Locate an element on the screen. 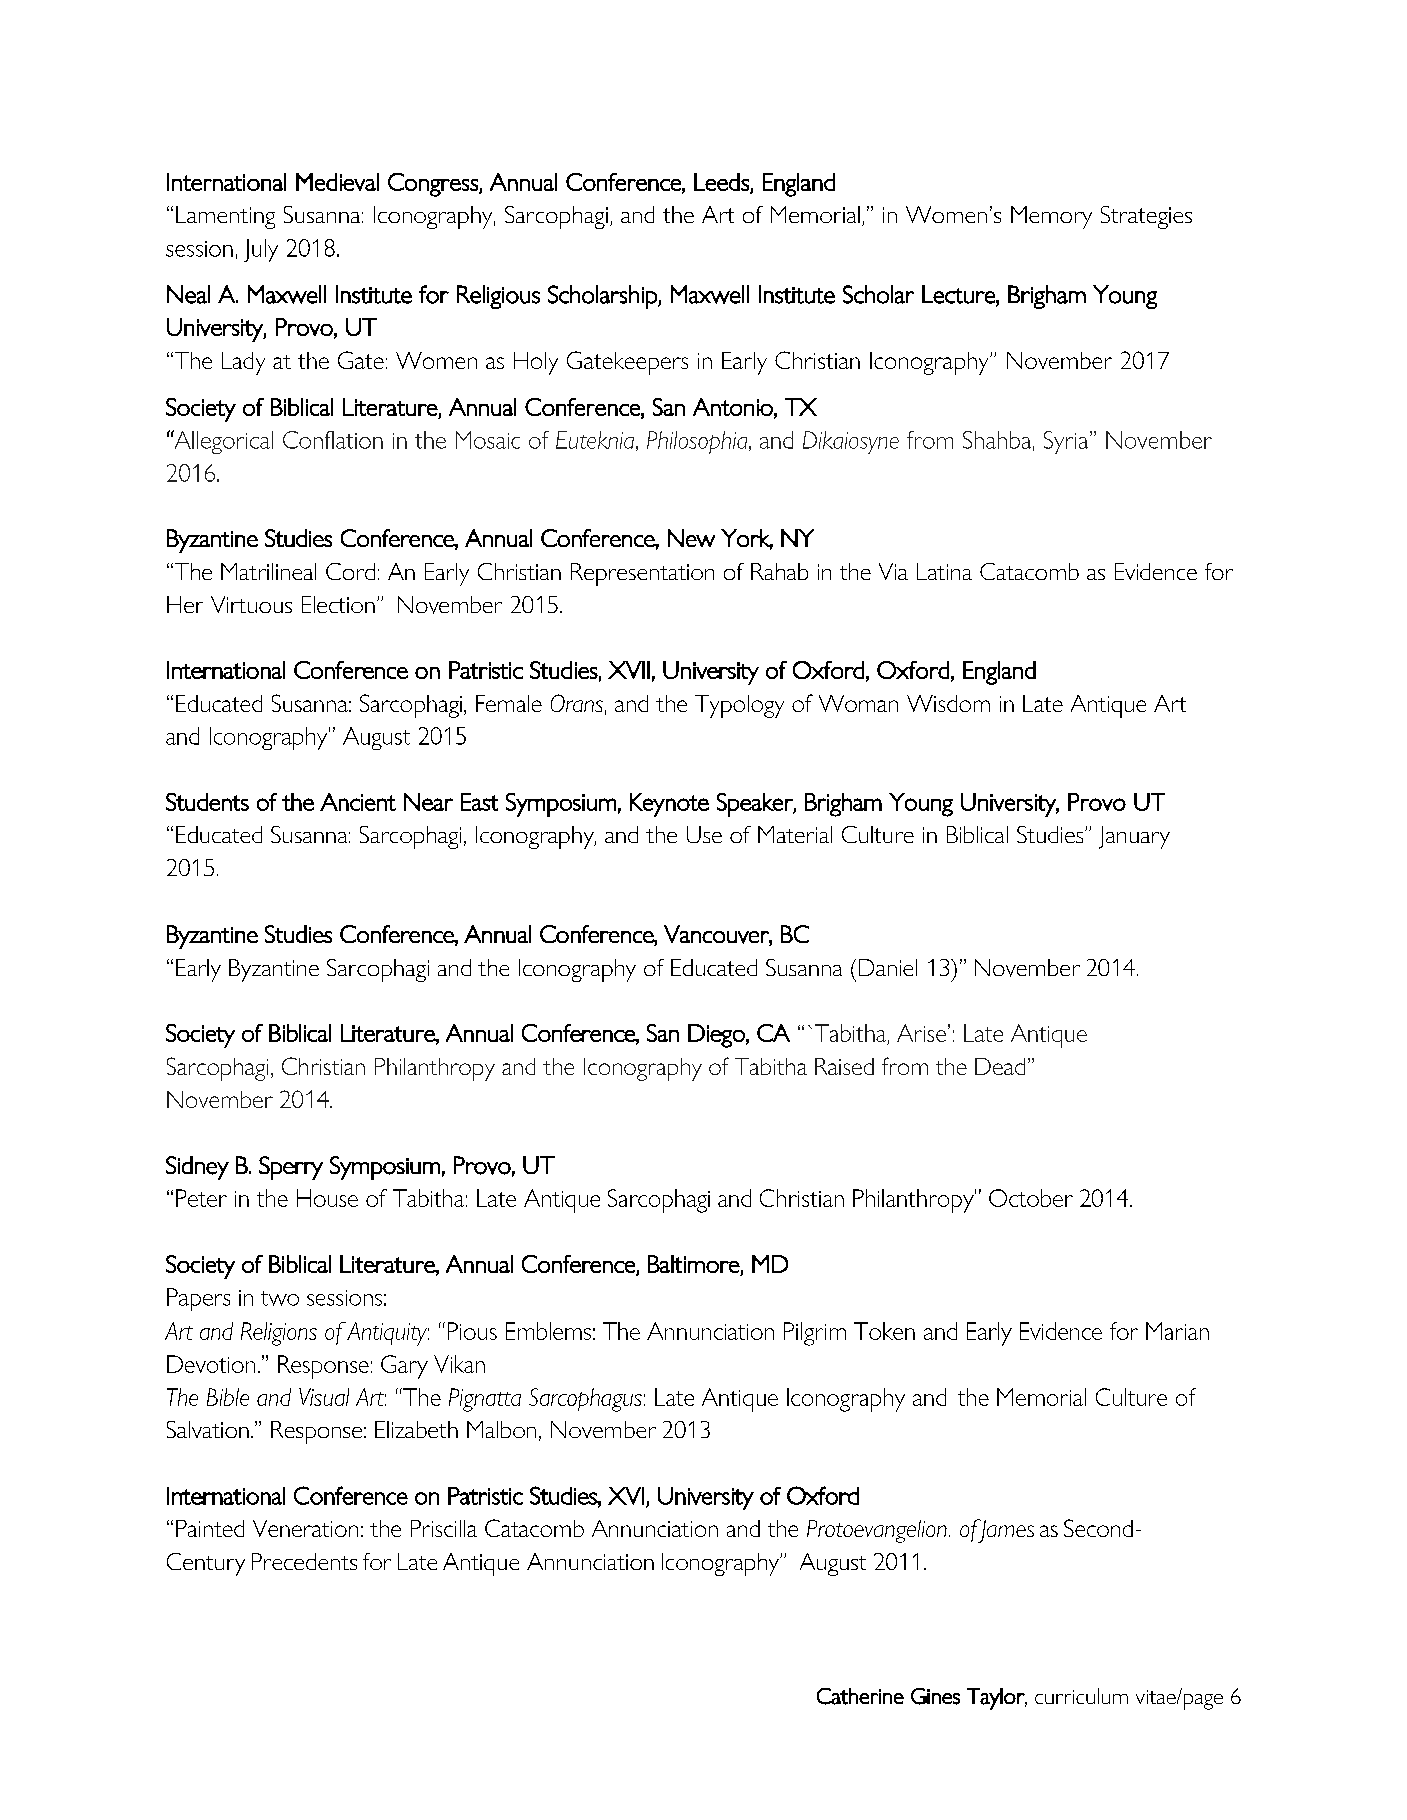  Representation is located at coordinates (642, 574).
